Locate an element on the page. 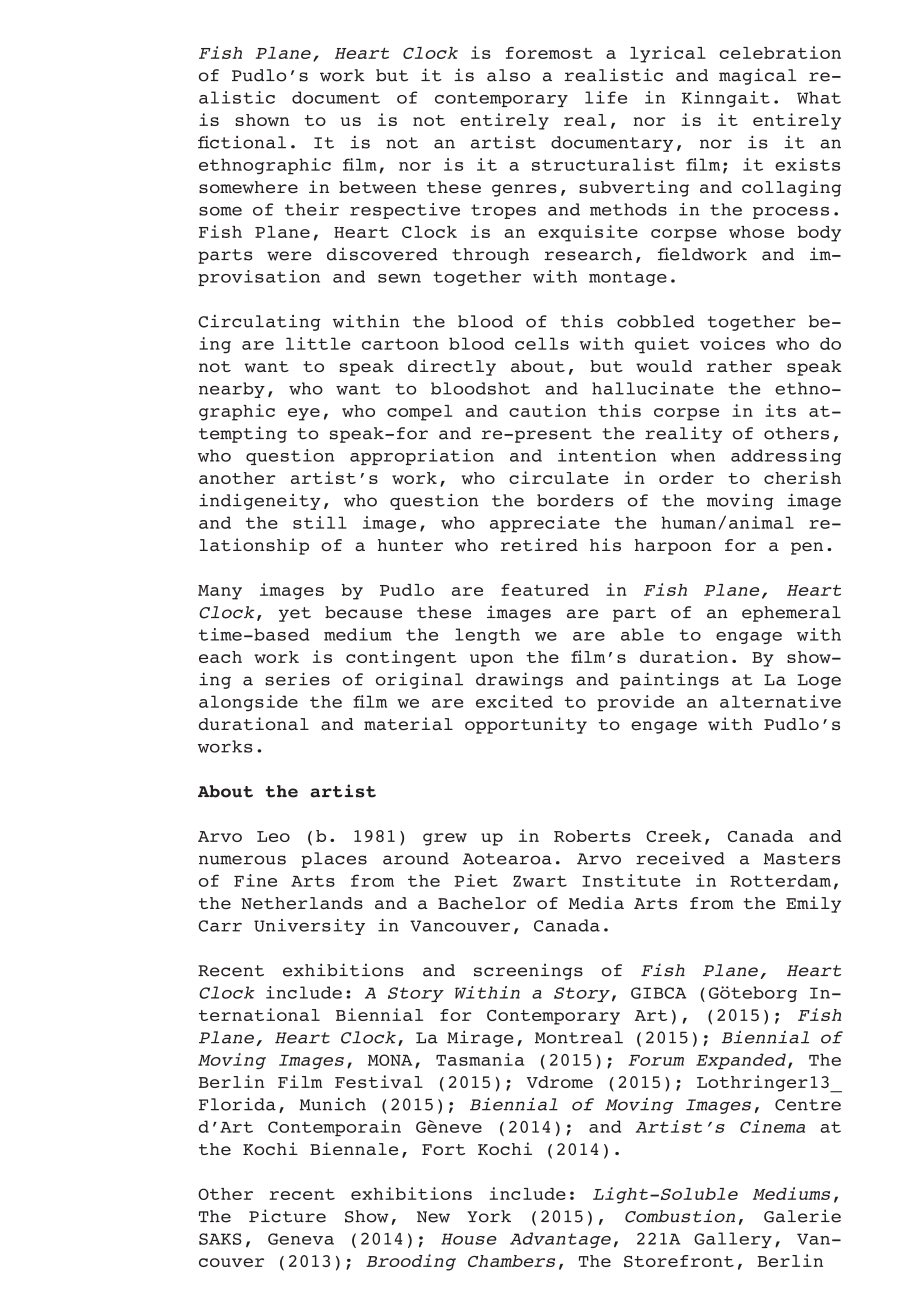 Image resolution: width=924 pixels, height=1308 pixels. York is located at coordinates (489, 1216).
